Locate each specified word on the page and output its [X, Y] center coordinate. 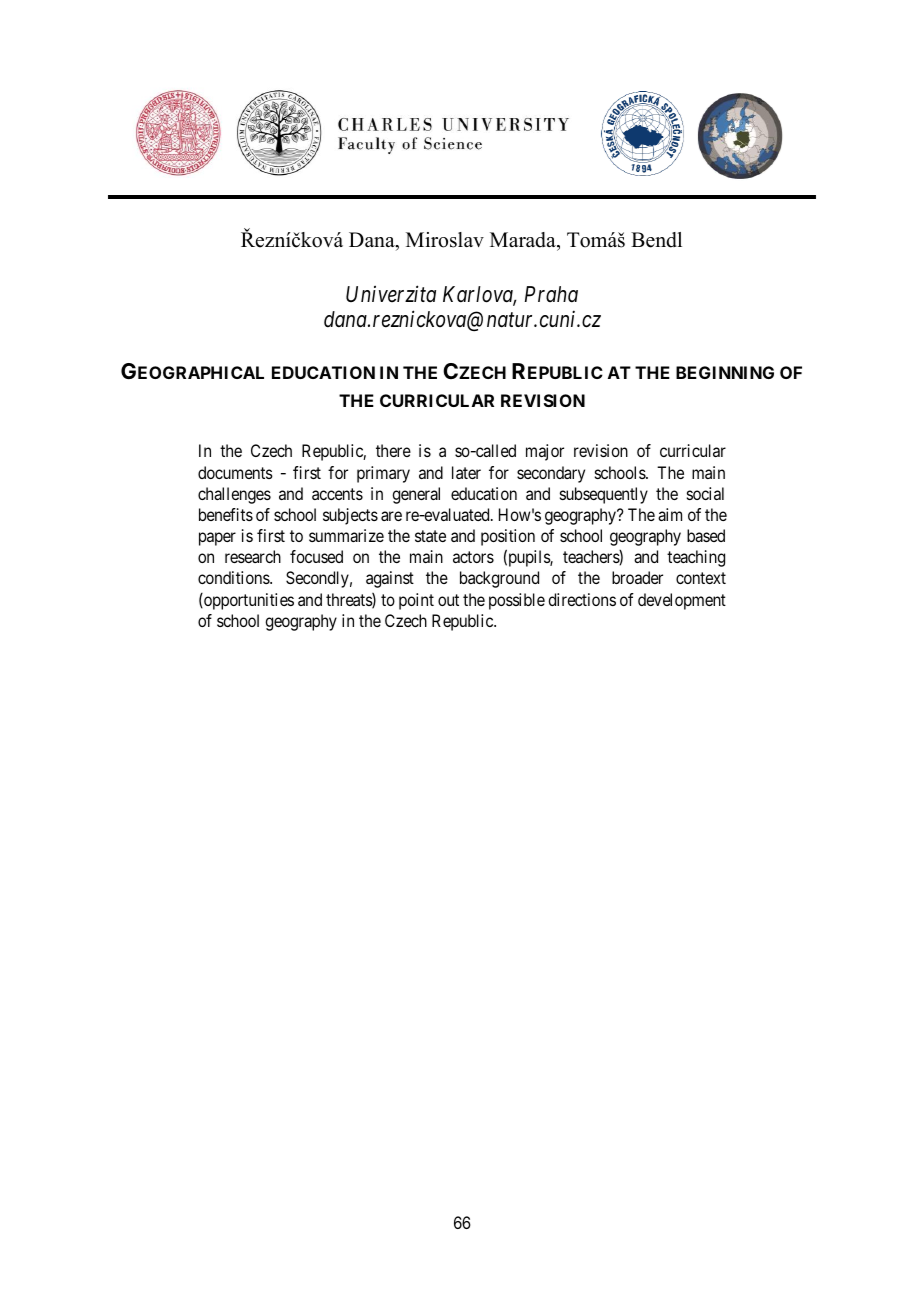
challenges [234, 495]
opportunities [248, 601]
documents [235, 472]
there [393, 450]
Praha [551, 294]
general [416, 495]
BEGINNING [725, 372]
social [705, 493]
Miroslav [445, 240]
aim [670, 514]
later [466, 472]
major [545, 452]
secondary [551, 474]
